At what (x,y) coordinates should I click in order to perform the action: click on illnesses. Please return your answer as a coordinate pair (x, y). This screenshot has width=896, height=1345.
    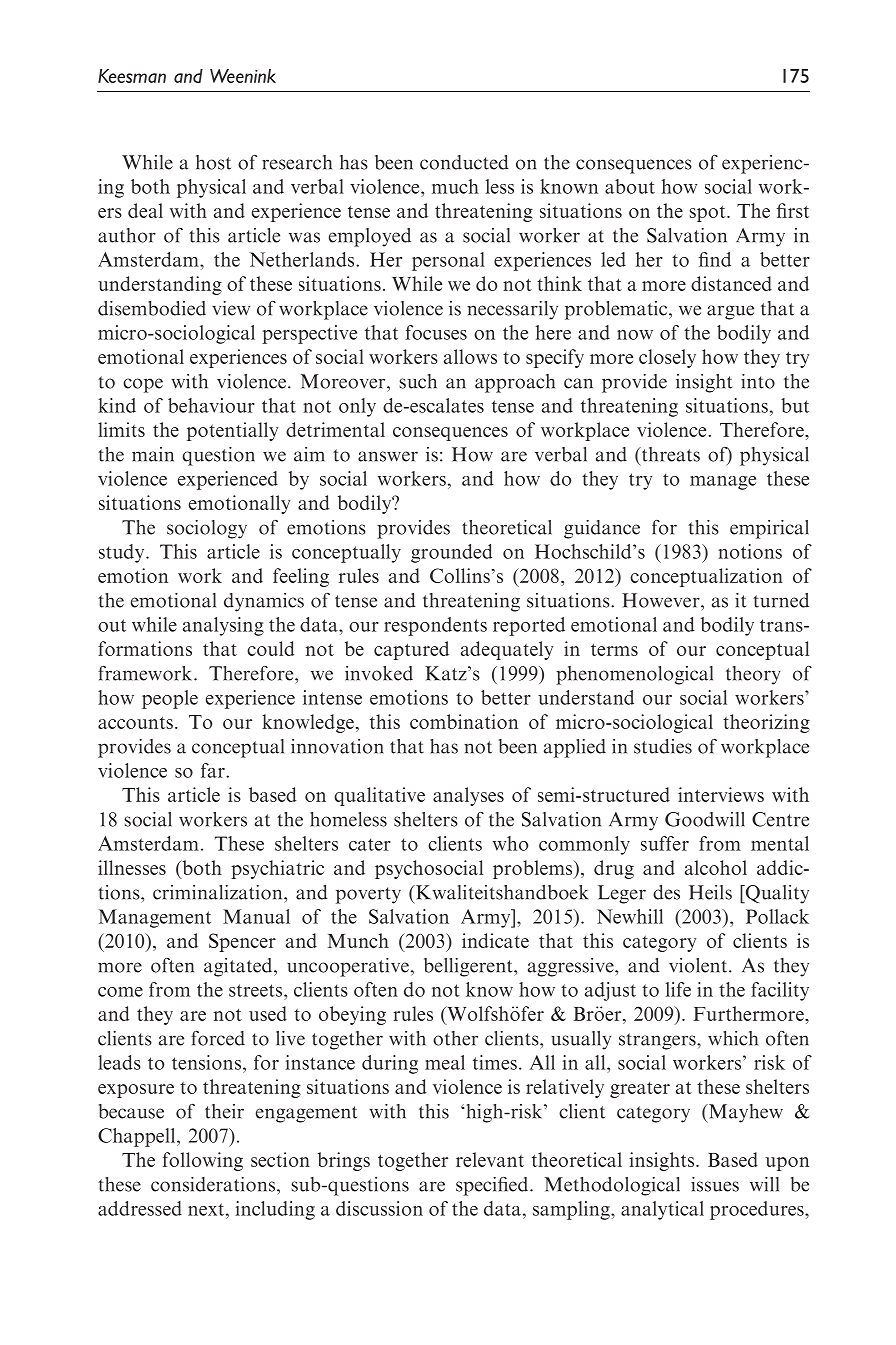
    Looking at the image, I should click on (132, 867).
